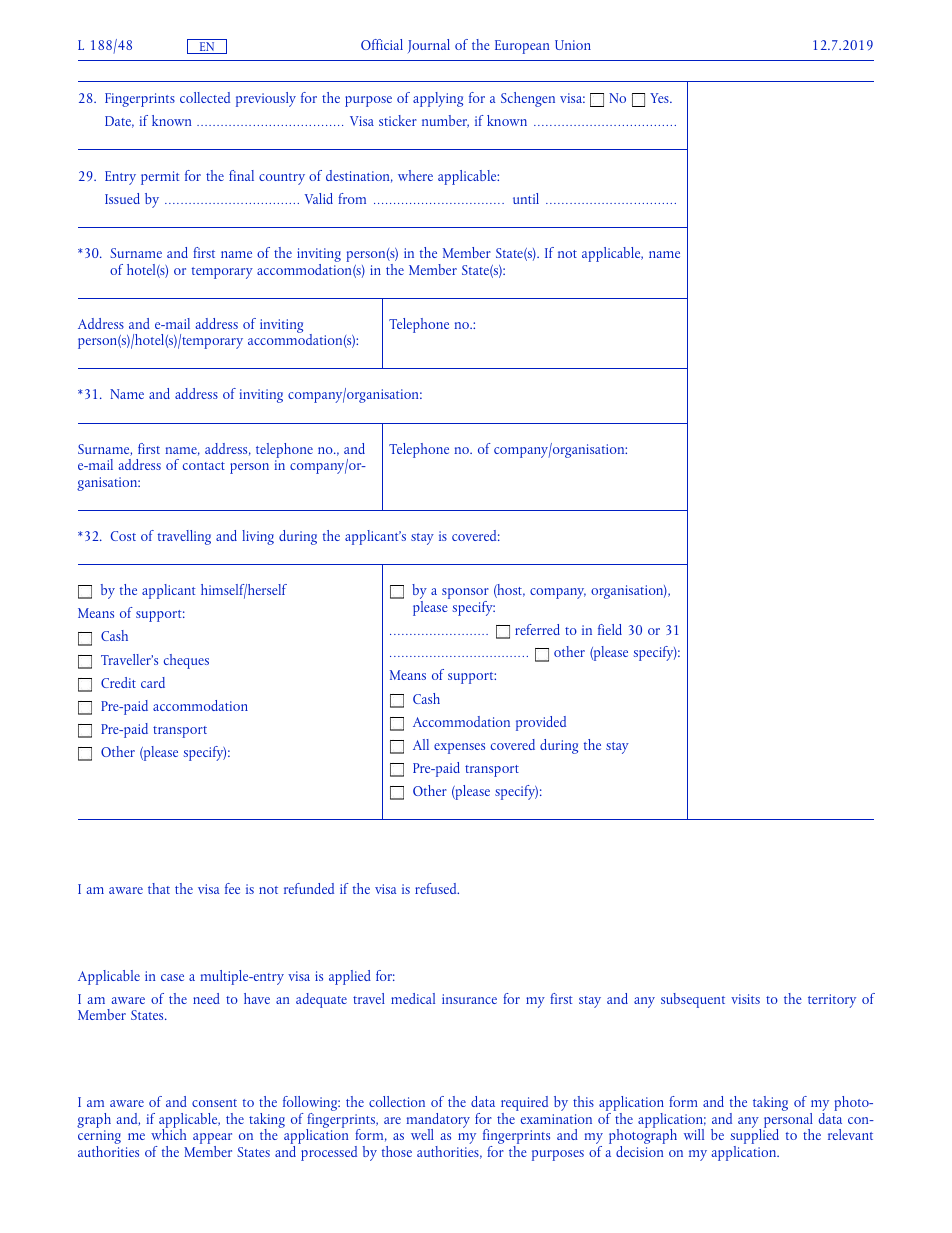 This document has width=952, height=1233. Describe the element at coordinates (232, 888) in the document. I see `fee` at that location.
